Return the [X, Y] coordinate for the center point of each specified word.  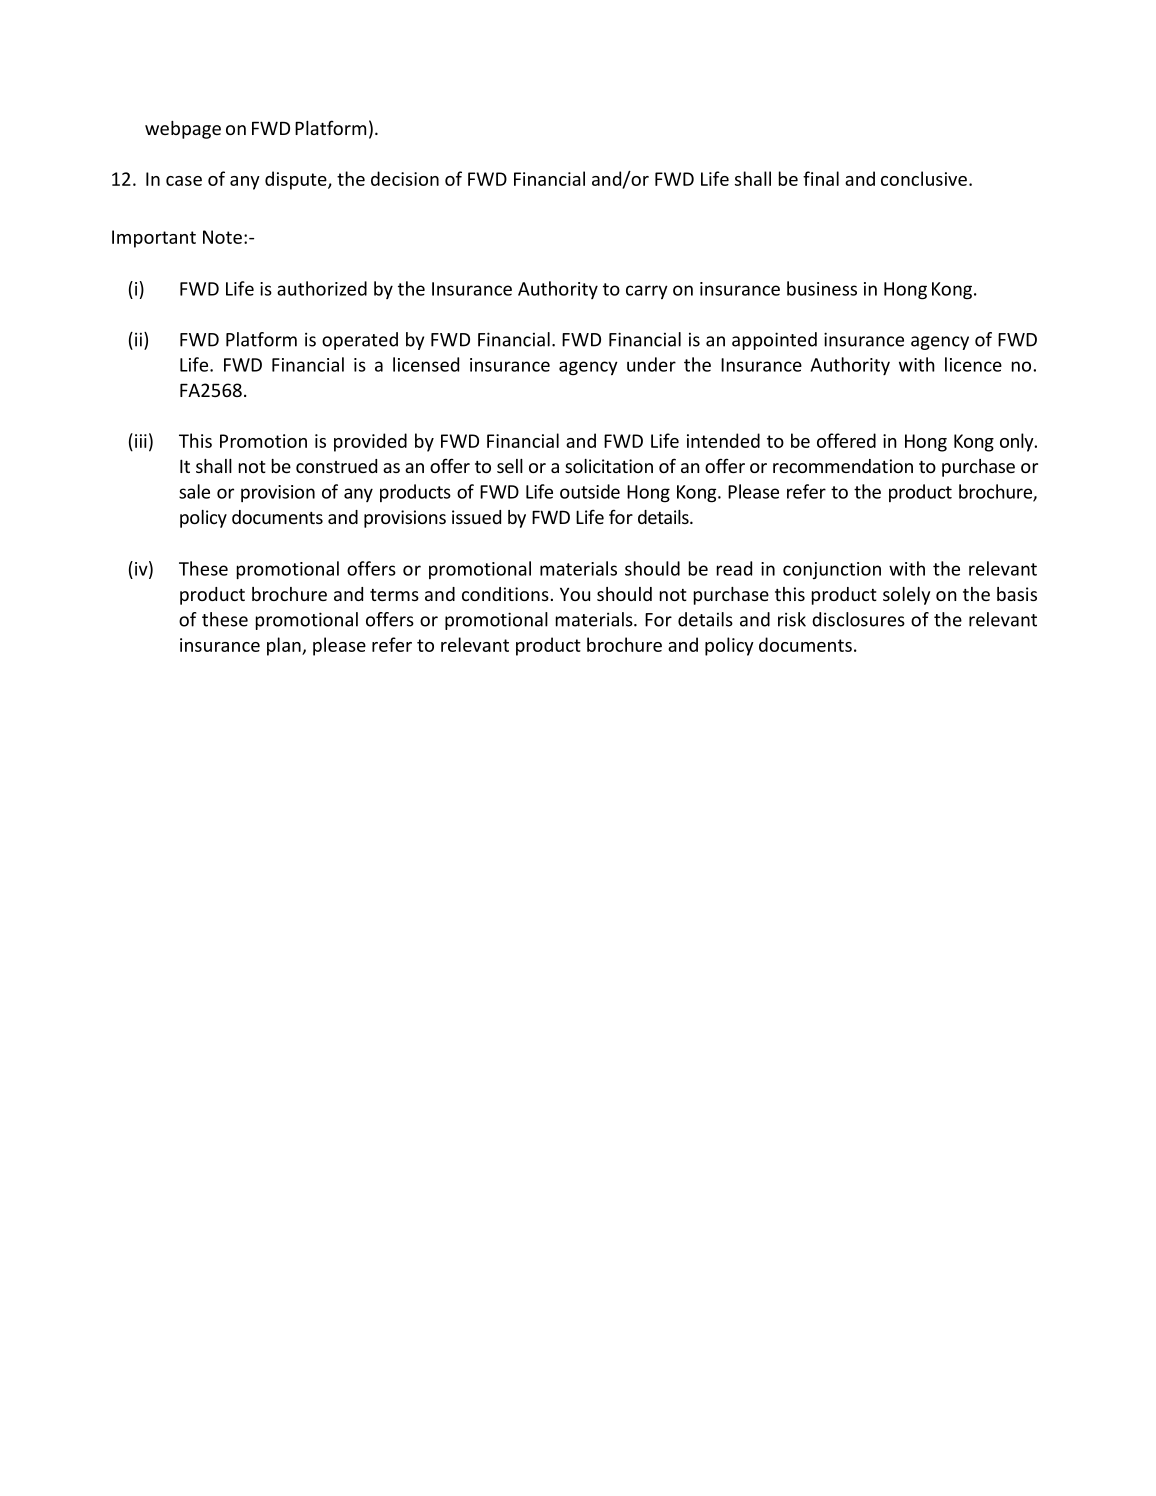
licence [973, 364]
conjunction [832, 570]
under [651, 364]
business [822, 288]
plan [285, 646]
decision [405, 178]
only [1018, 442]
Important [154, 239]
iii [141, 441]
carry [647, 292]
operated [360, 341]
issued [476, 517]
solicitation [609, 466]
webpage [183, 130]
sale [194, 491]
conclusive [924, 178]
